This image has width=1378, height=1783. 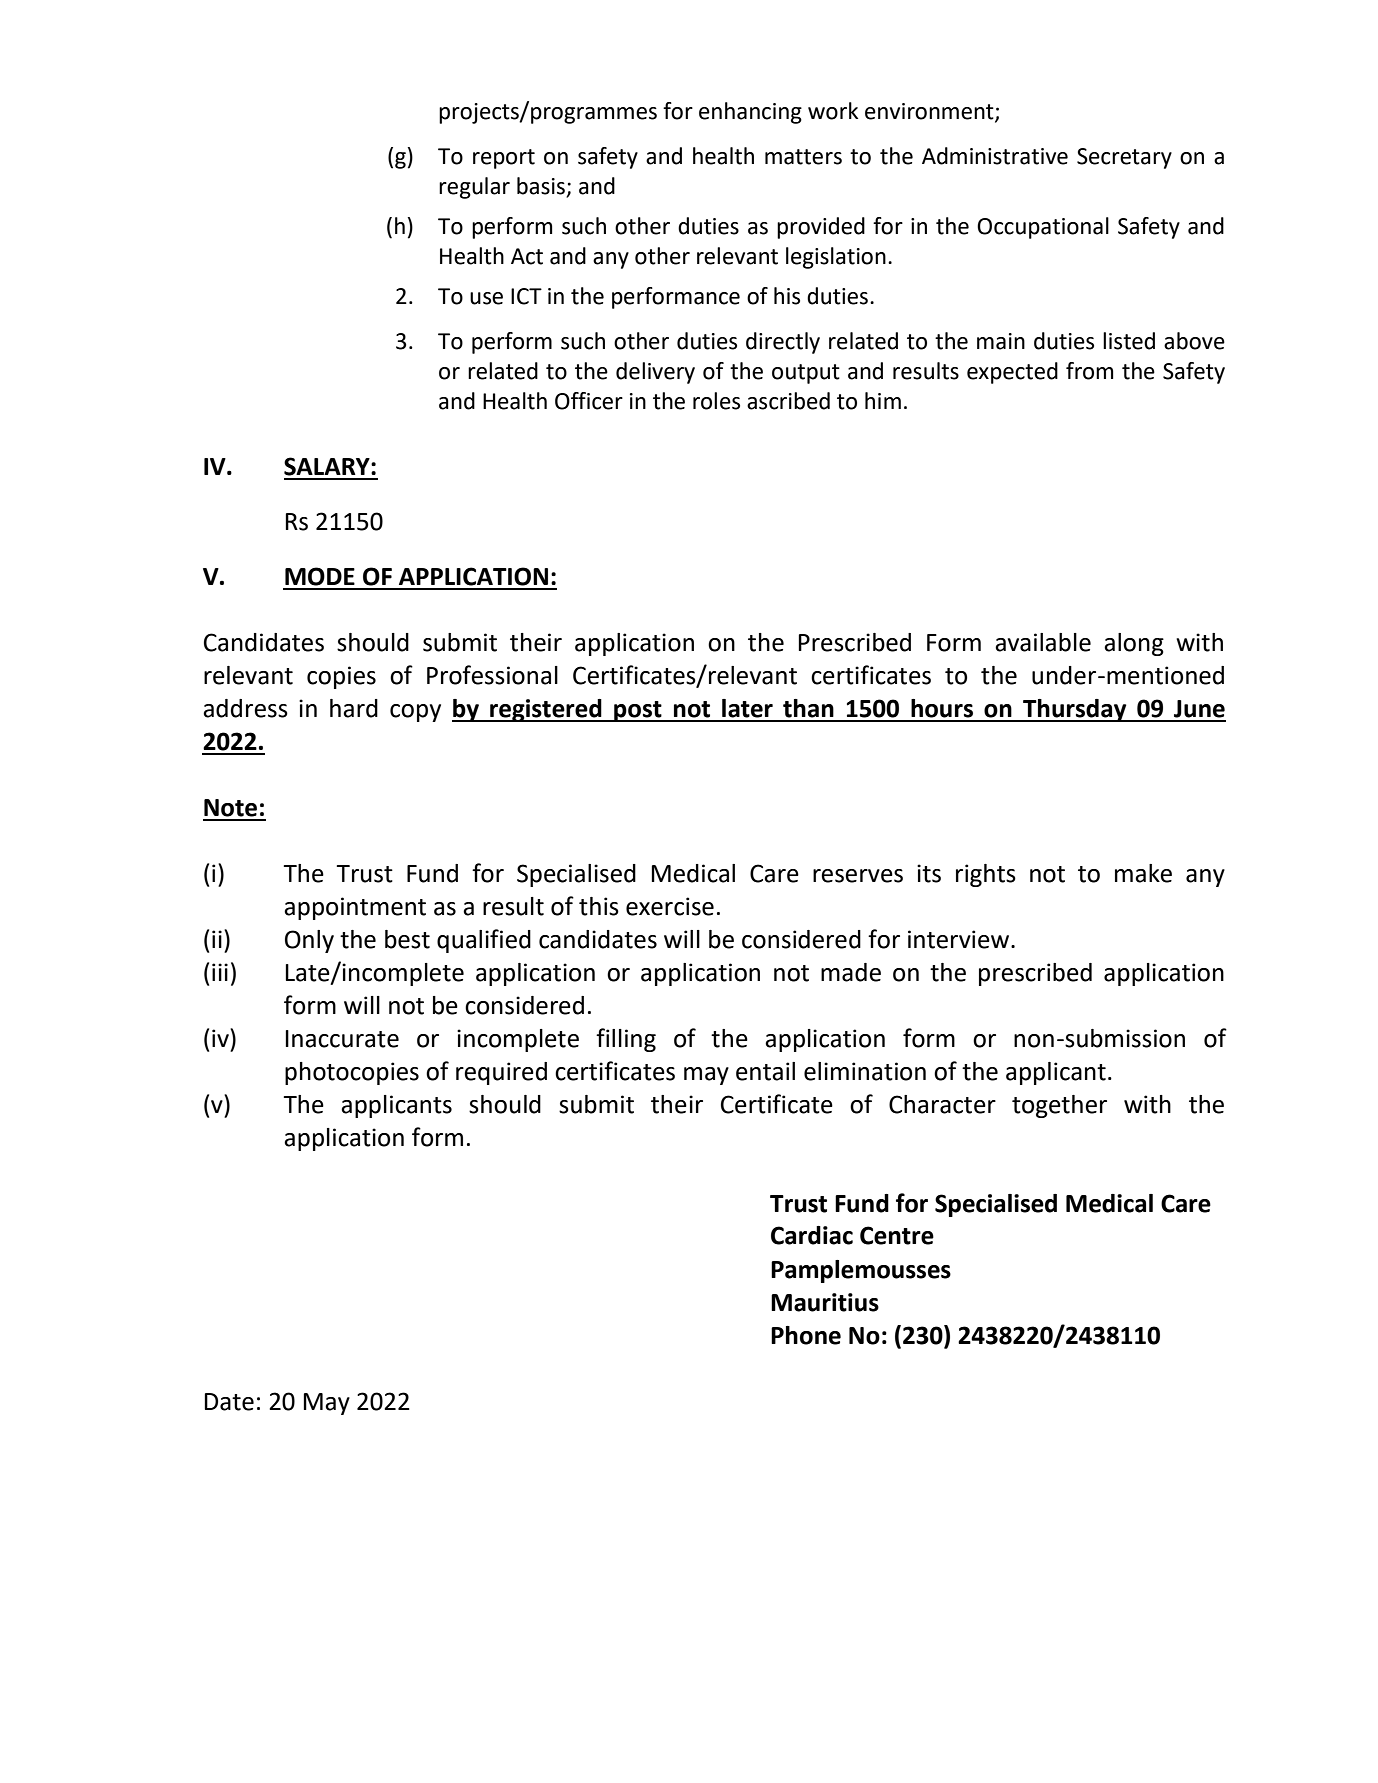 I want to click on Centre, so click(x=897, y=1235).
